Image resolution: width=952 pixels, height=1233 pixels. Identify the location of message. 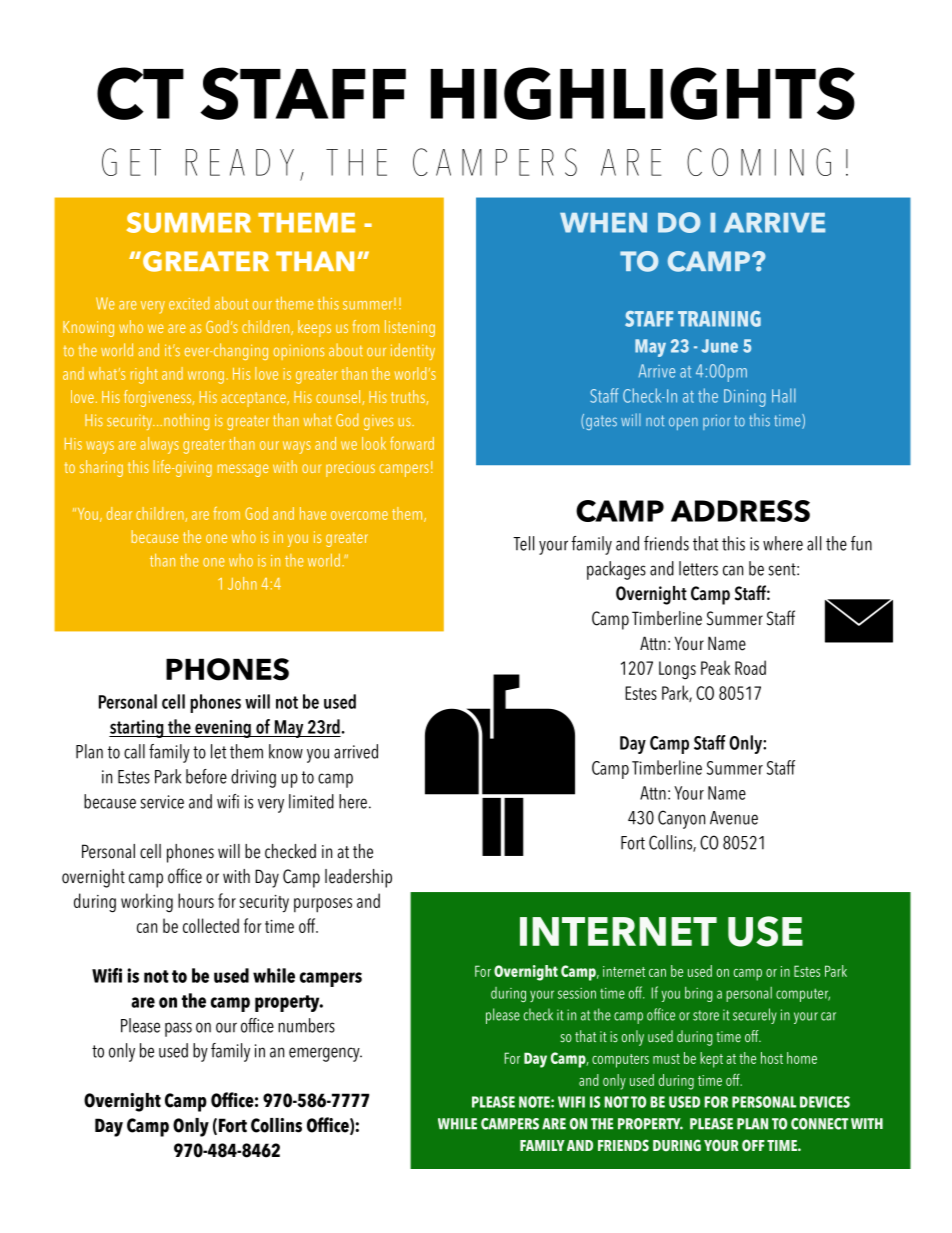
(243, 470).
